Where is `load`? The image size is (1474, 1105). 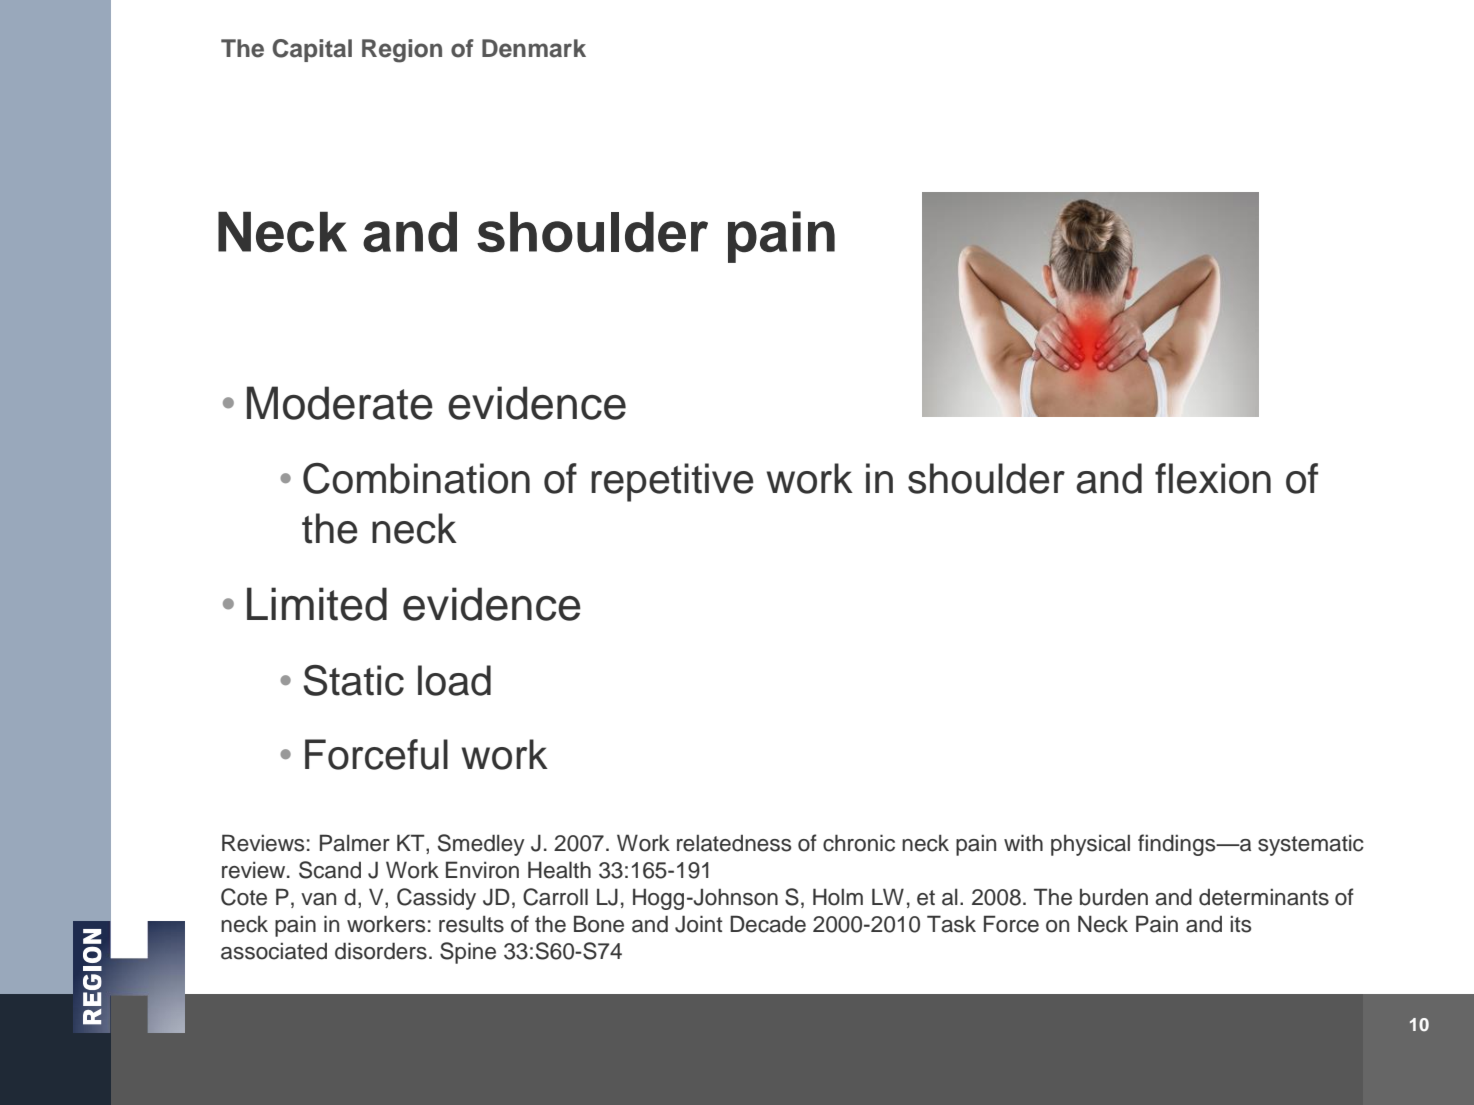
load is located at coordinates (454, 680).
